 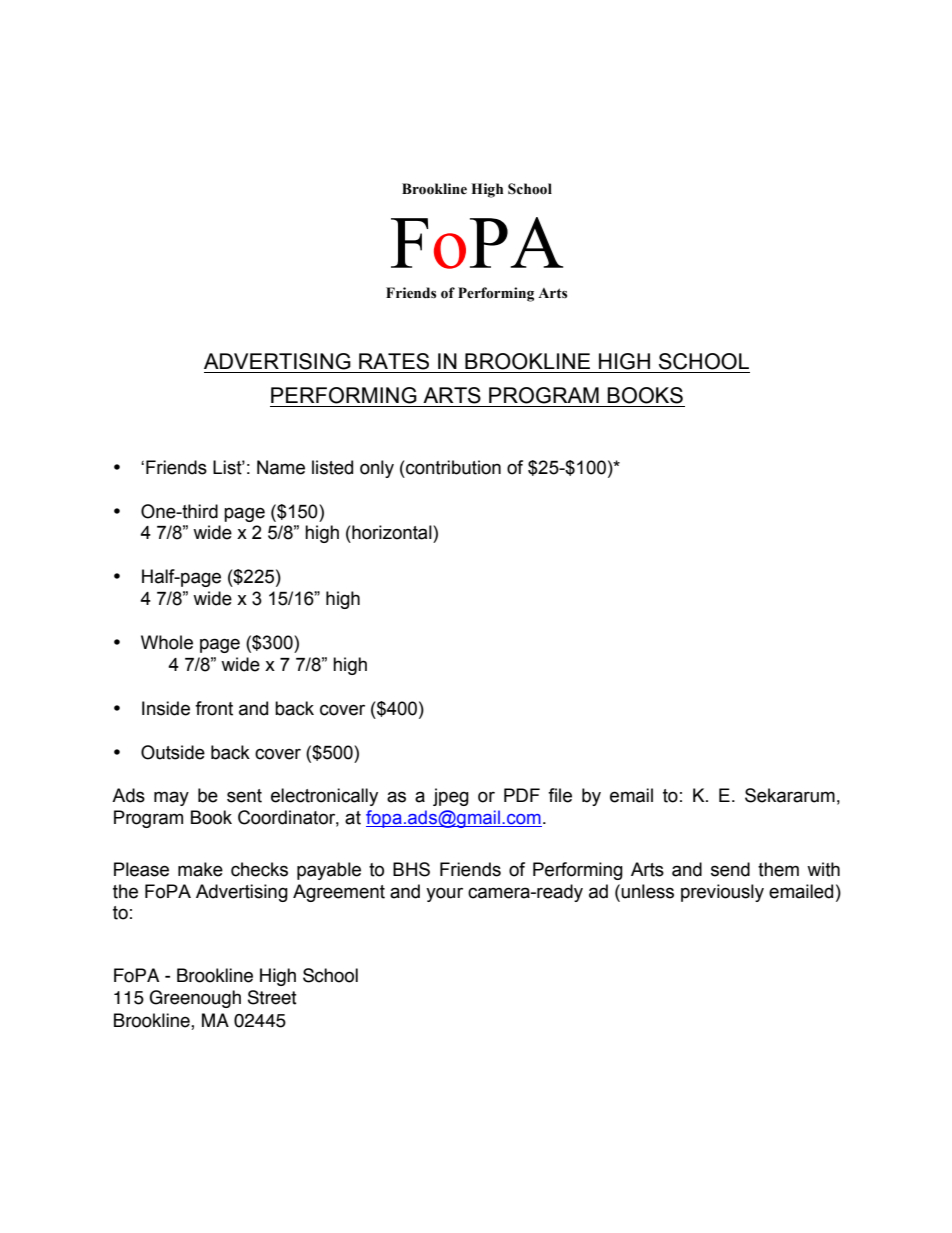 What do you see at coordinates (244, 796) in the image?
I see `sent` at bounding box center [244, 796].
